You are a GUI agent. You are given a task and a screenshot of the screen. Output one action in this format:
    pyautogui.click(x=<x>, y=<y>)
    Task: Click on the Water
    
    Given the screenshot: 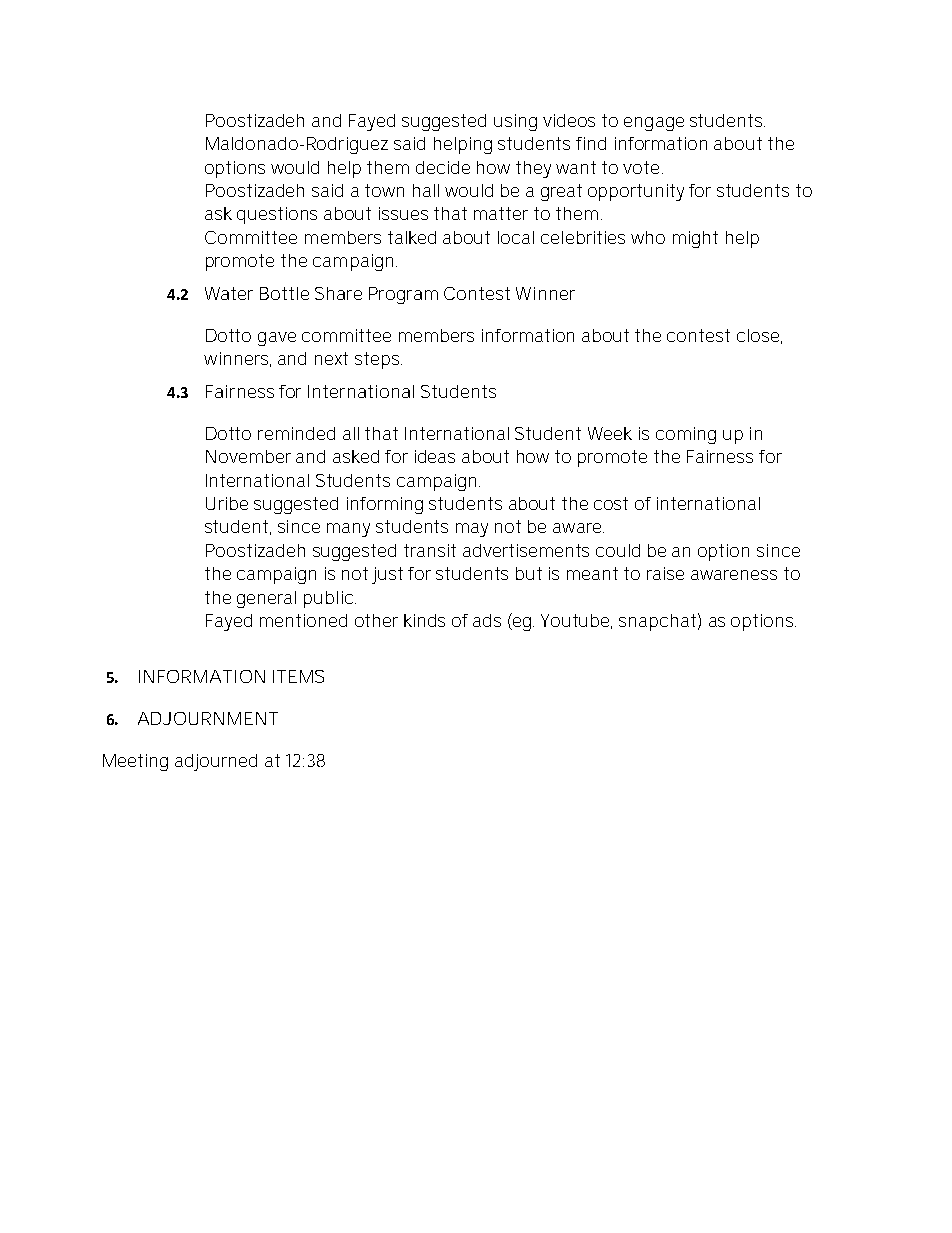 What is the action you would take?
    pyautogui.click(x=229, y=293)
